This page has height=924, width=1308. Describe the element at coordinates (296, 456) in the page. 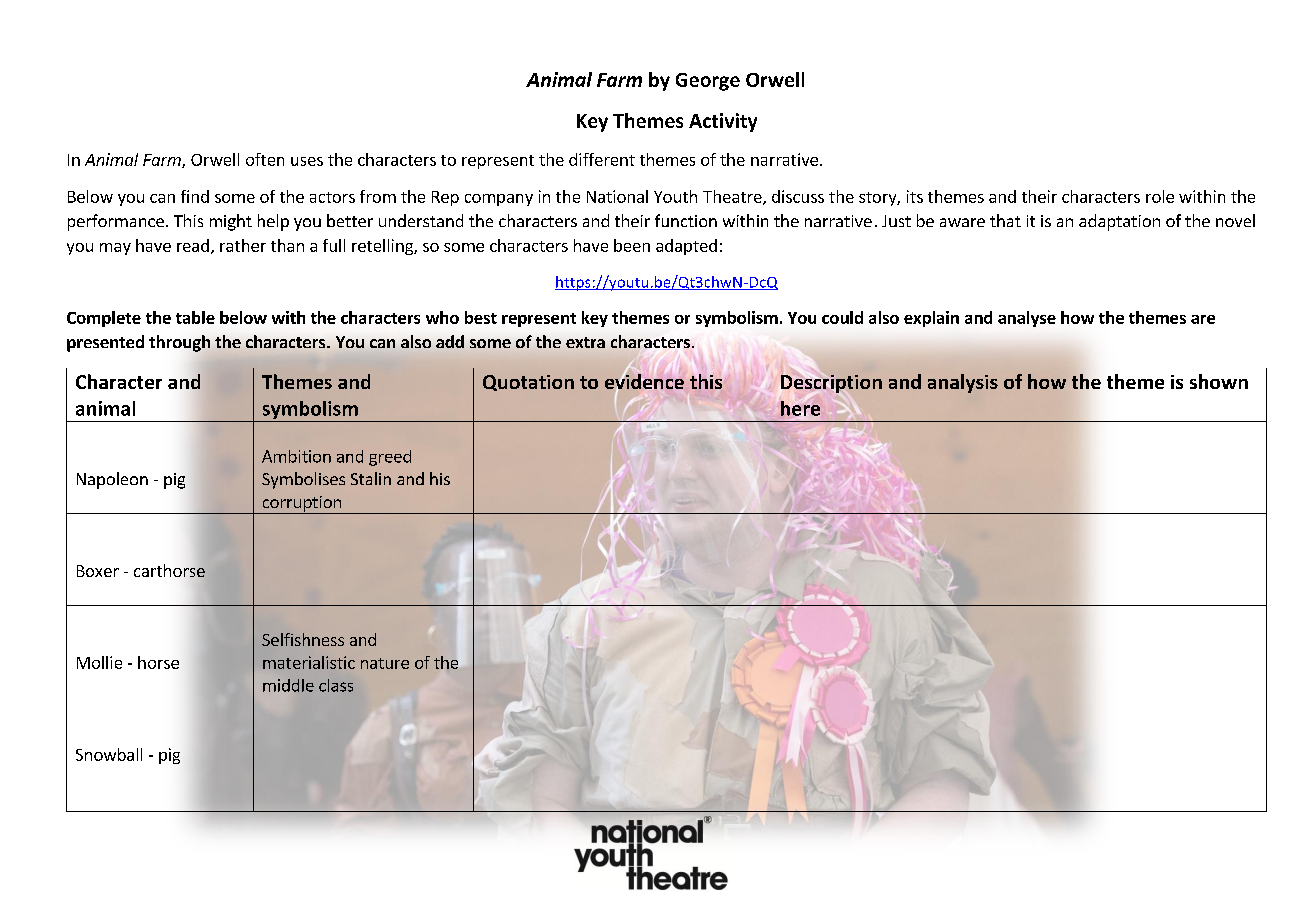

I see `Ambition` at that location.
